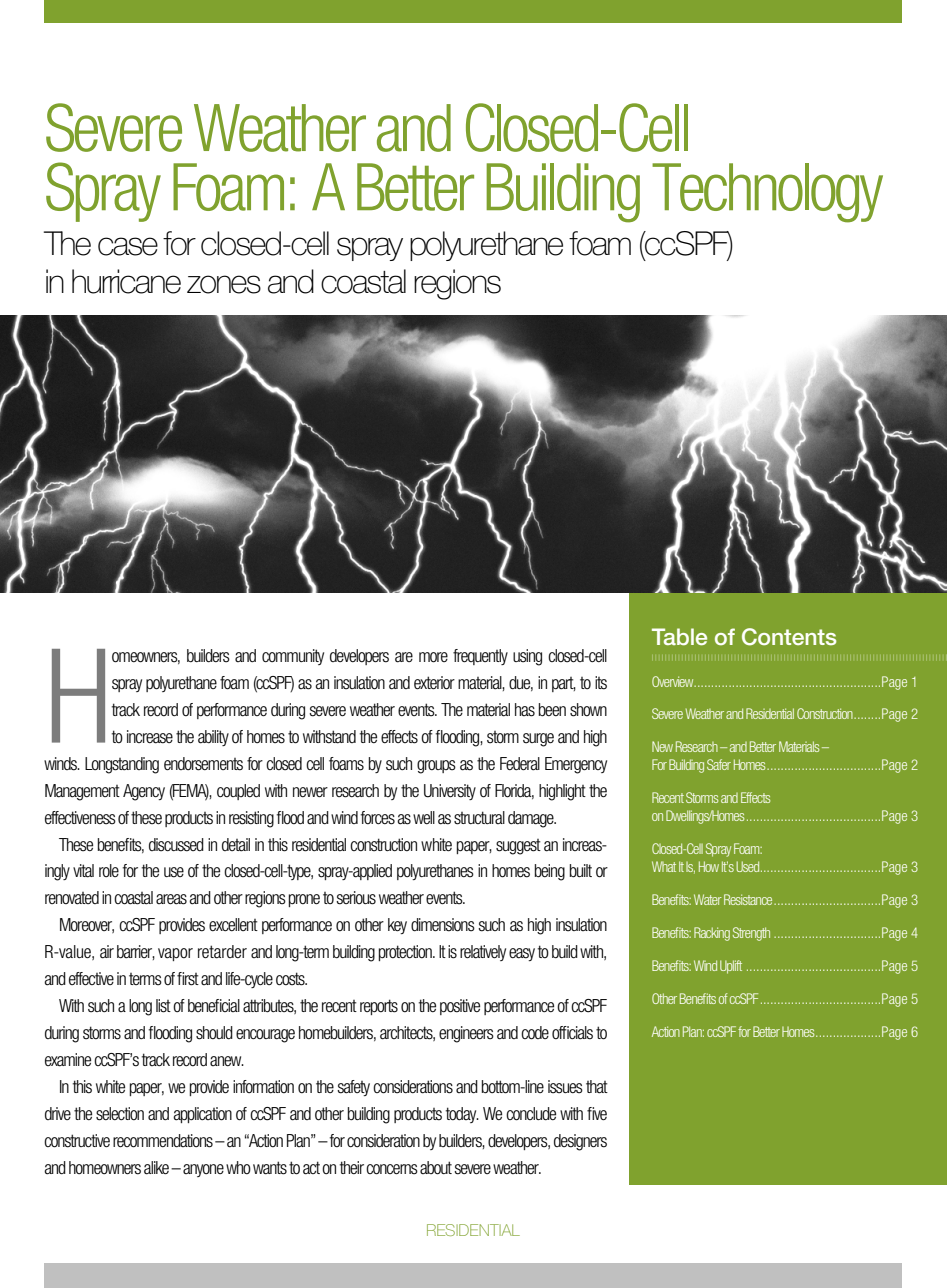 The width and height of the screenshot is (947, 1288). What do you see at coordinates (679, 636) in the screenshot?
I see `Table` at bounding box center [679, 636].
